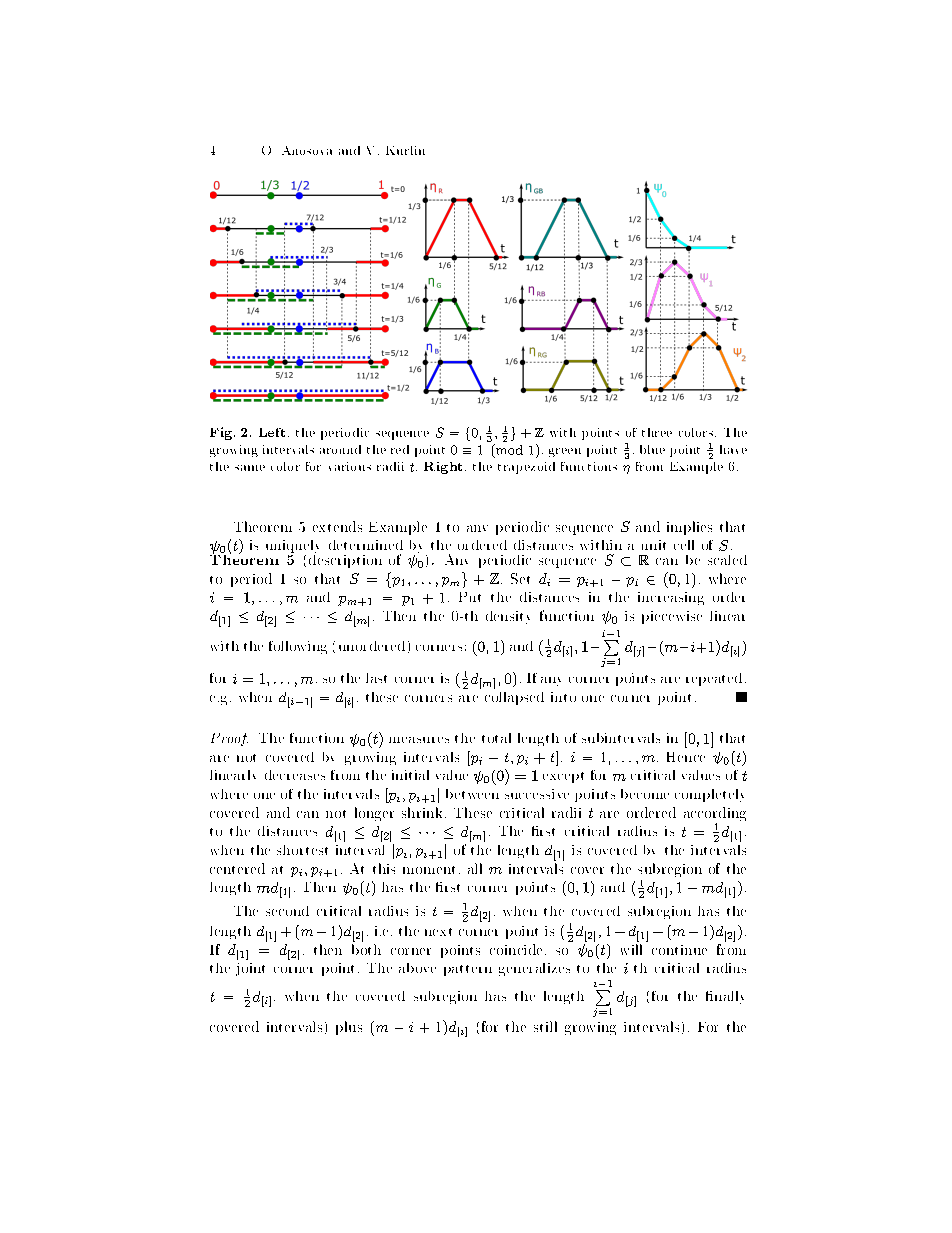 This document has width=952, height=1233. Describe the element at coordinates (250, 468) in the document. I see `same` at that location.
